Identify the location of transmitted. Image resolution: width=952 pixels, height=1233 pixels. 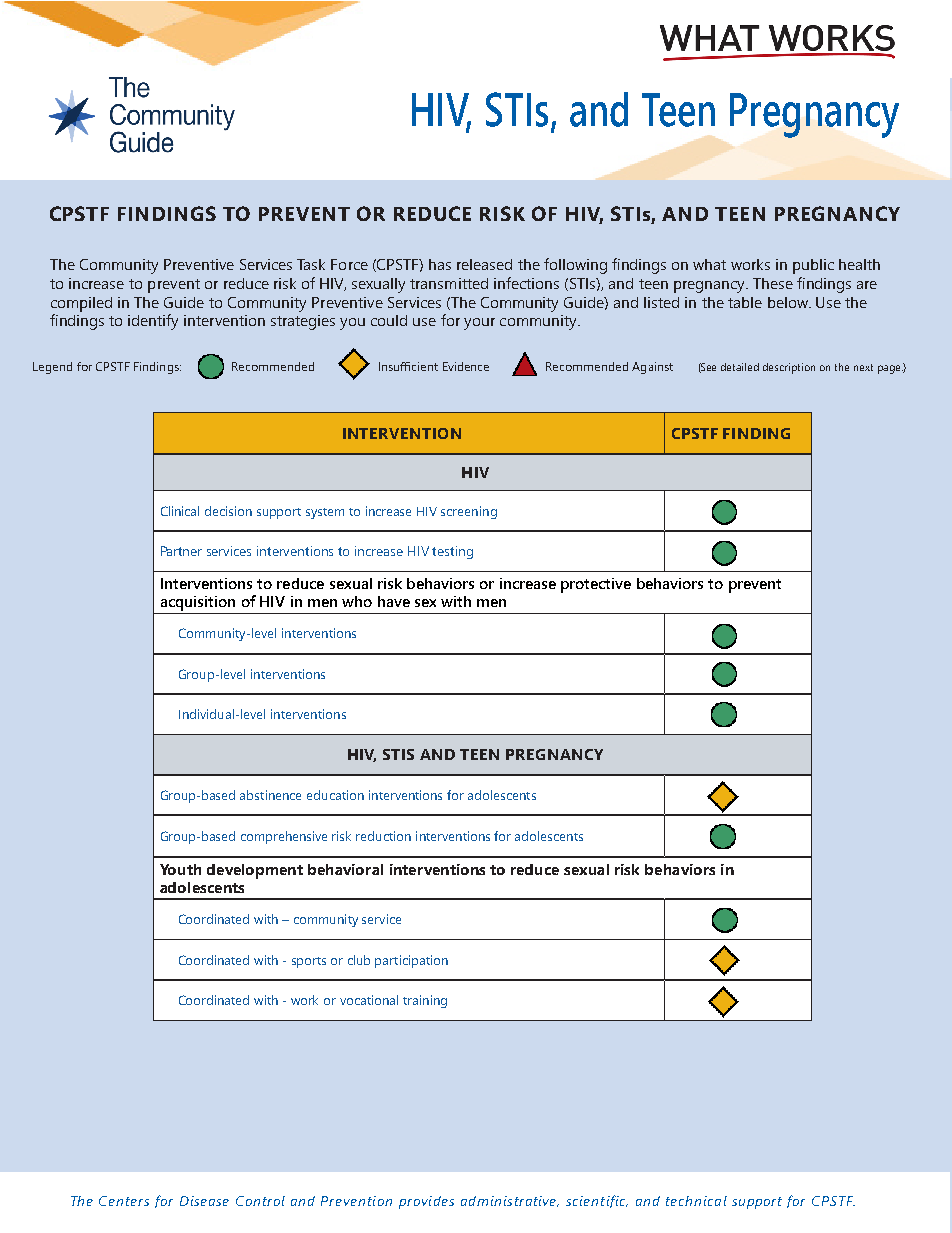
(449, 283).
